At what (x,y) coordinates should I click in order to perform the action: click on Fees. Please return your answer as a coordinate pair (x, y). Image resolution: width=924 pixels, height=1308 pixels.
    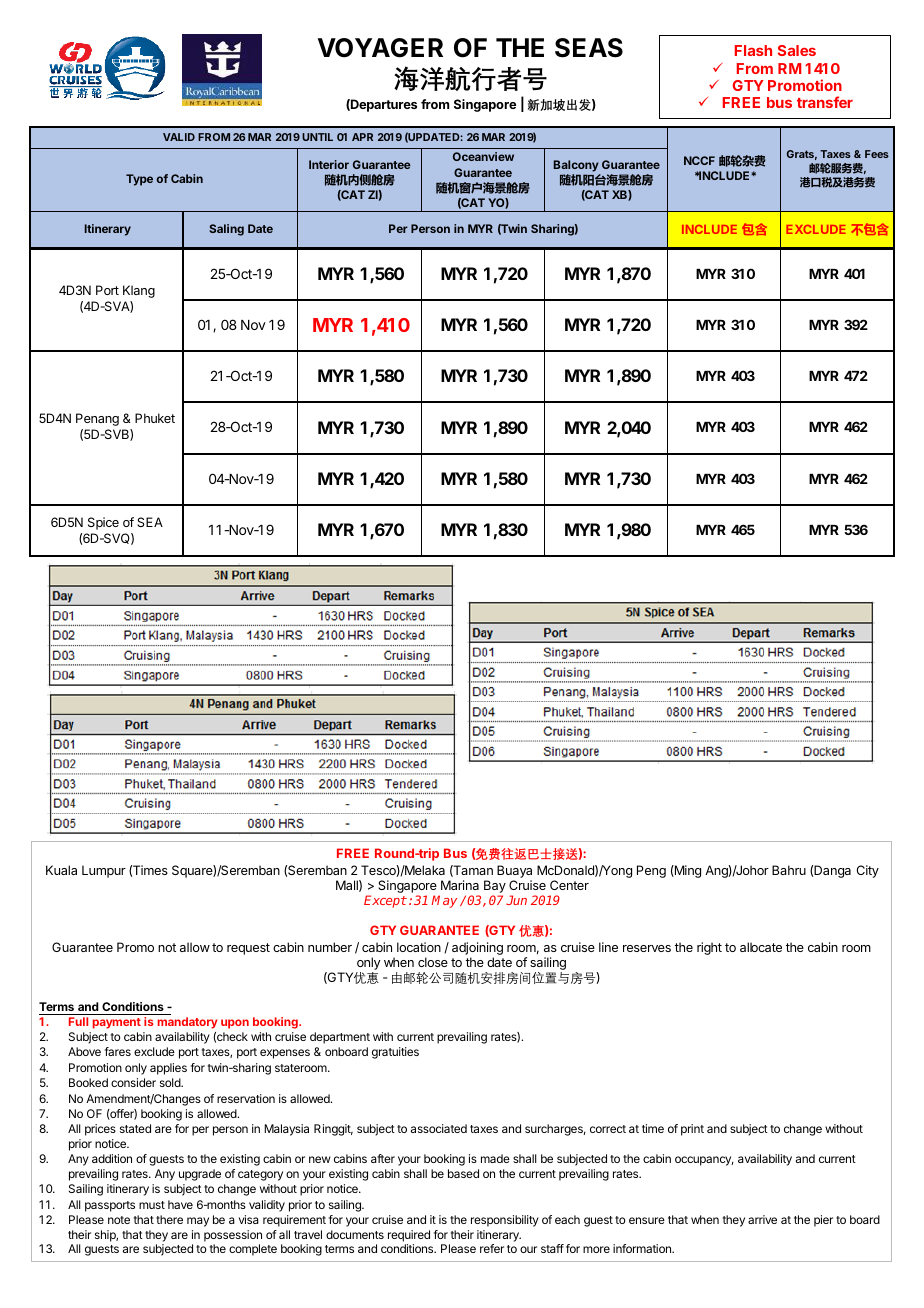
    Looking at the image, I should click on (877, 154).
